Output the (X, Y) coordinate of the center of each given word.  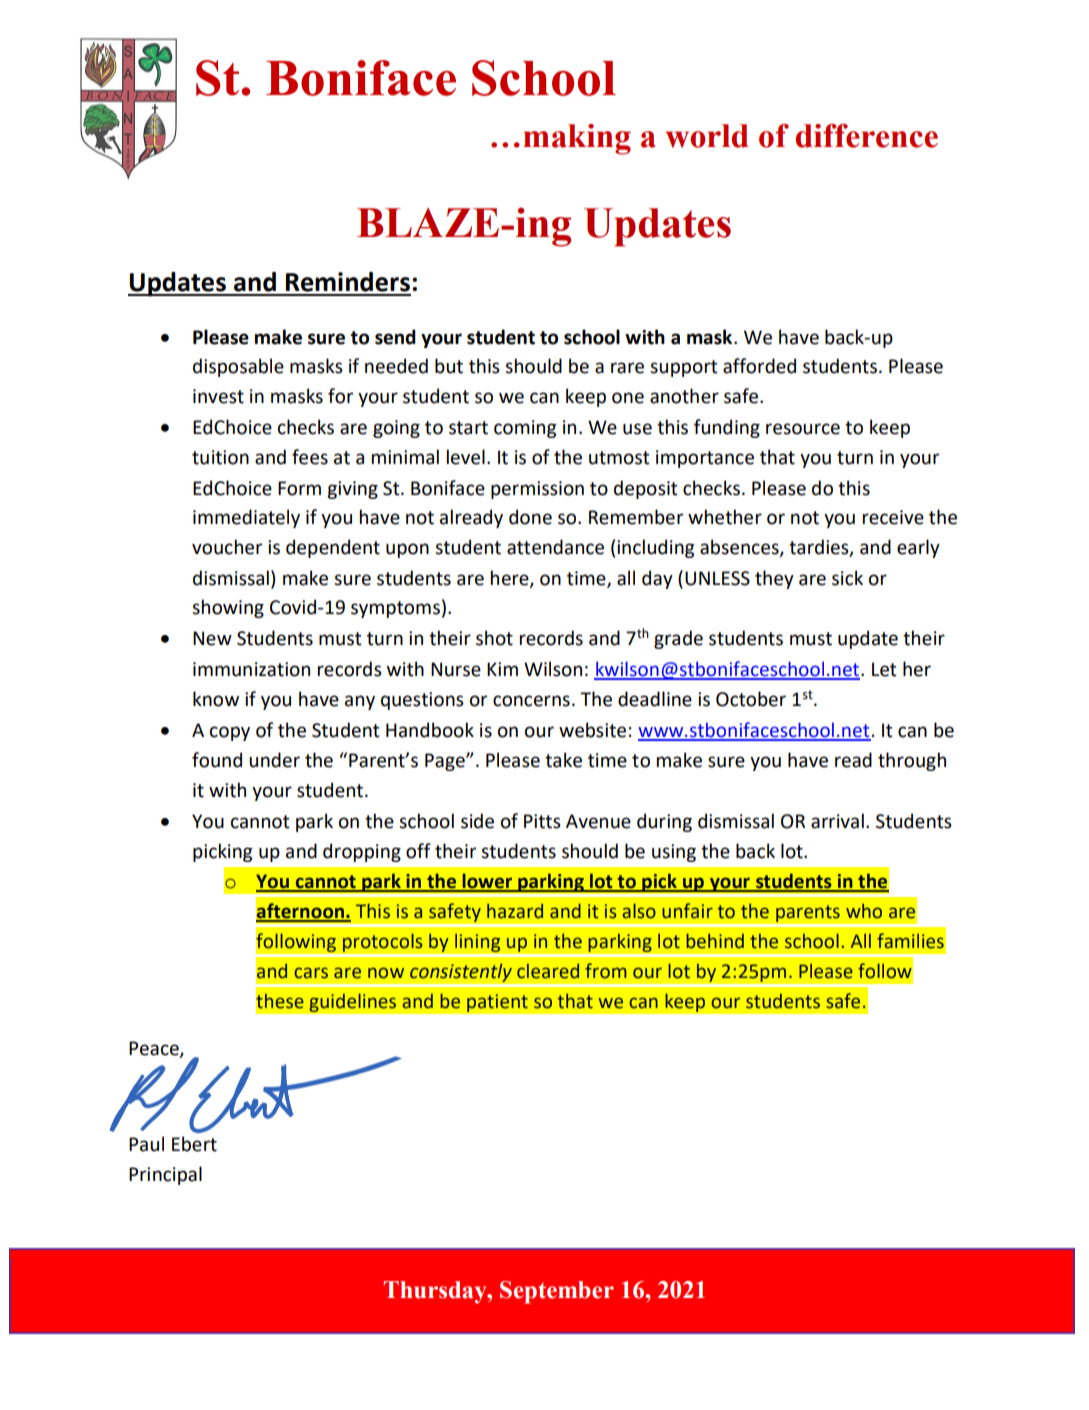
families (910, 941)
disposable (238, 367)
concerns (531, 701)
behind (715, 941)
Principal (165, 1175)
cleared (548, 971)
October (751, 699)
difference (867, 136)
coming (525, 429)
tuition (220, 457)
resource (803, 429)
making (577, 139)
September (557, 1292)
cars (311, 973)
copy (230, 733)
